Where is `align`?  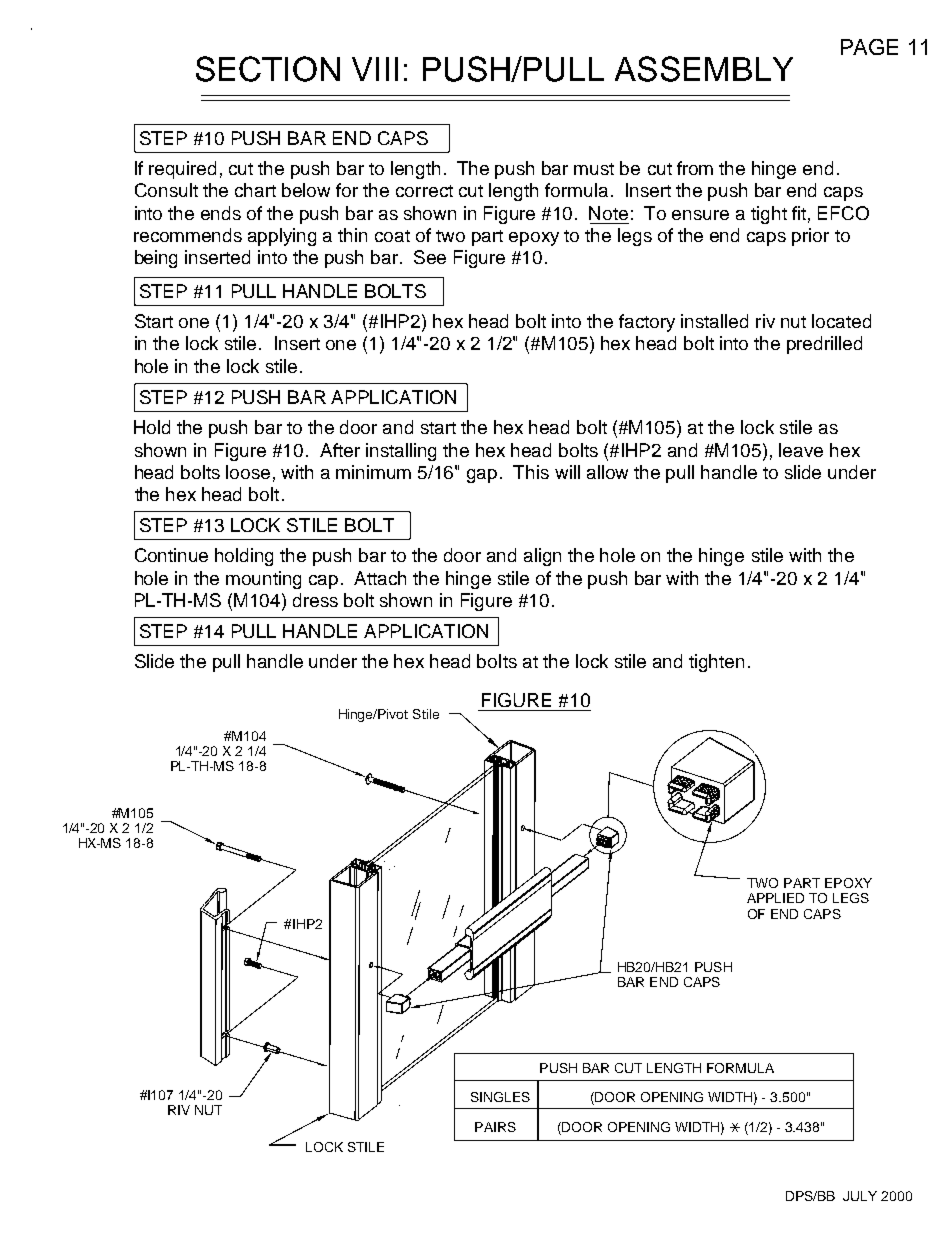 align is located at coordinates (542, 557).
